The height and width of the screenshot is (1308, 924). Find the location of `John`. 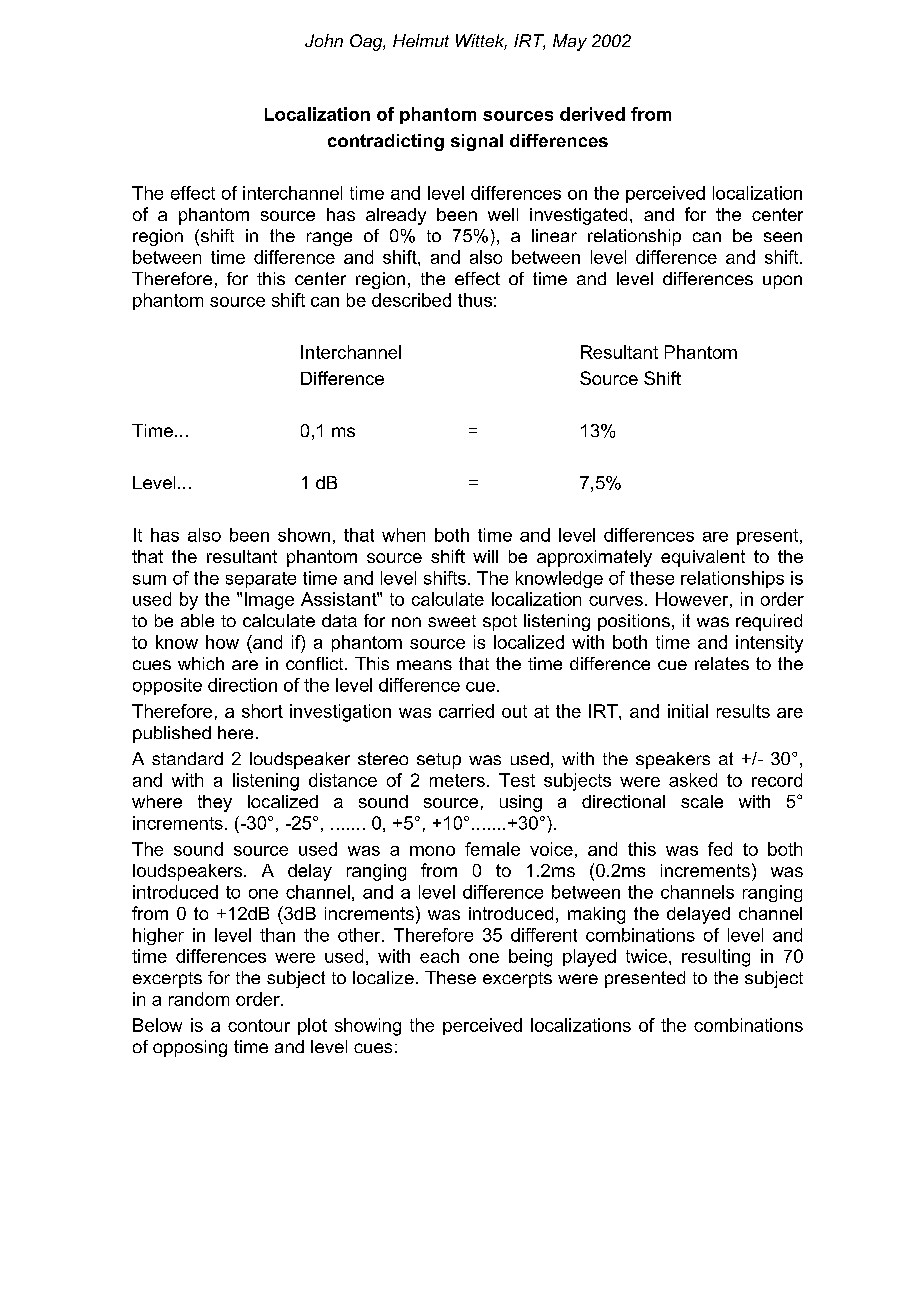

John is located at coordinates (324, 40).
